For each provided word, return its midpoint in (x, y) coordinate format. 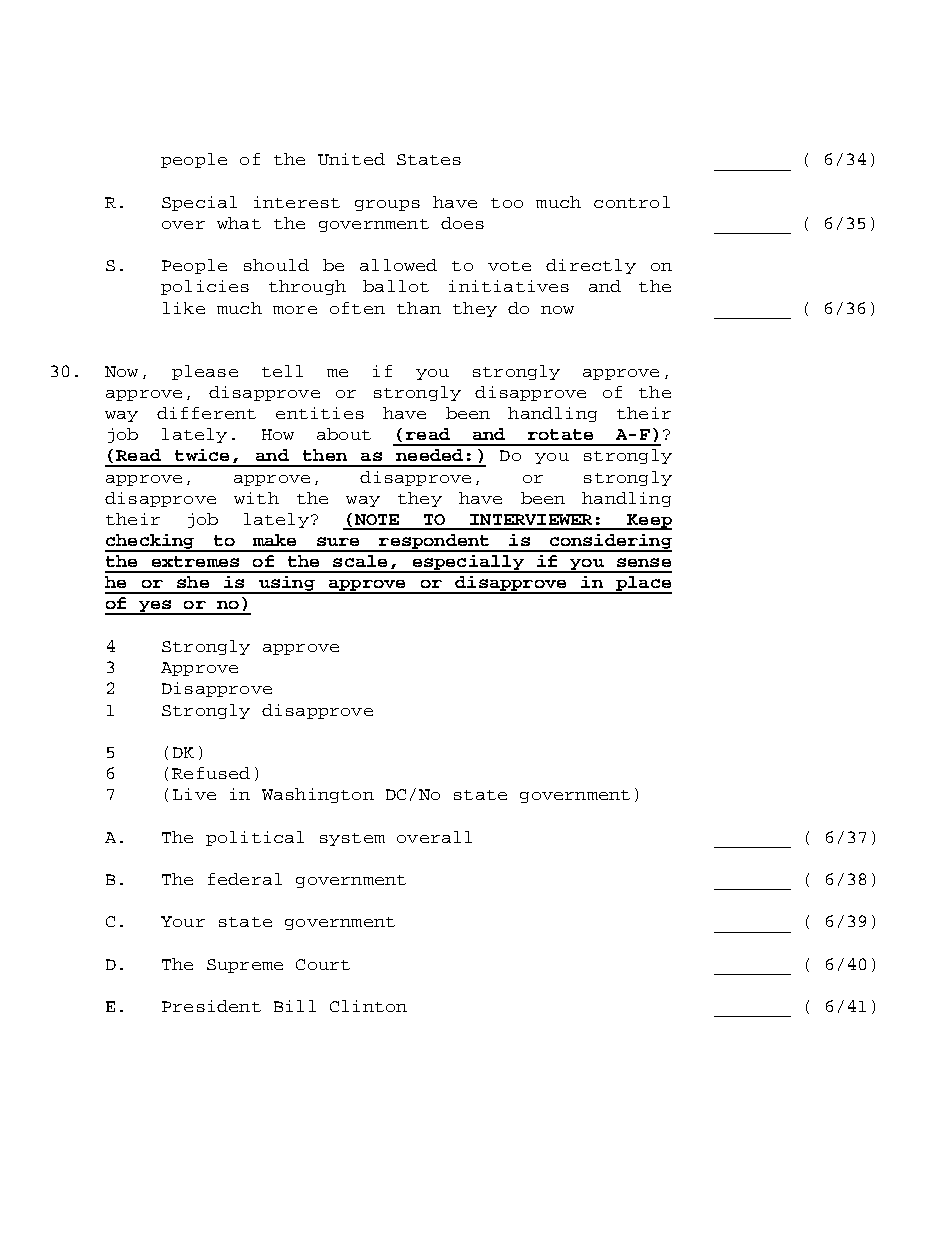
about (344, 434)
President (211, 1006)
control (632, 202)
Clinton (368, 1006)
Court (323, 964)
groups (387, 205)
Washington (318, 795)
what (239, 223)
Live (194, 794)
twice (202, 455)
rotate (560, 434)
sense (644, 562)
